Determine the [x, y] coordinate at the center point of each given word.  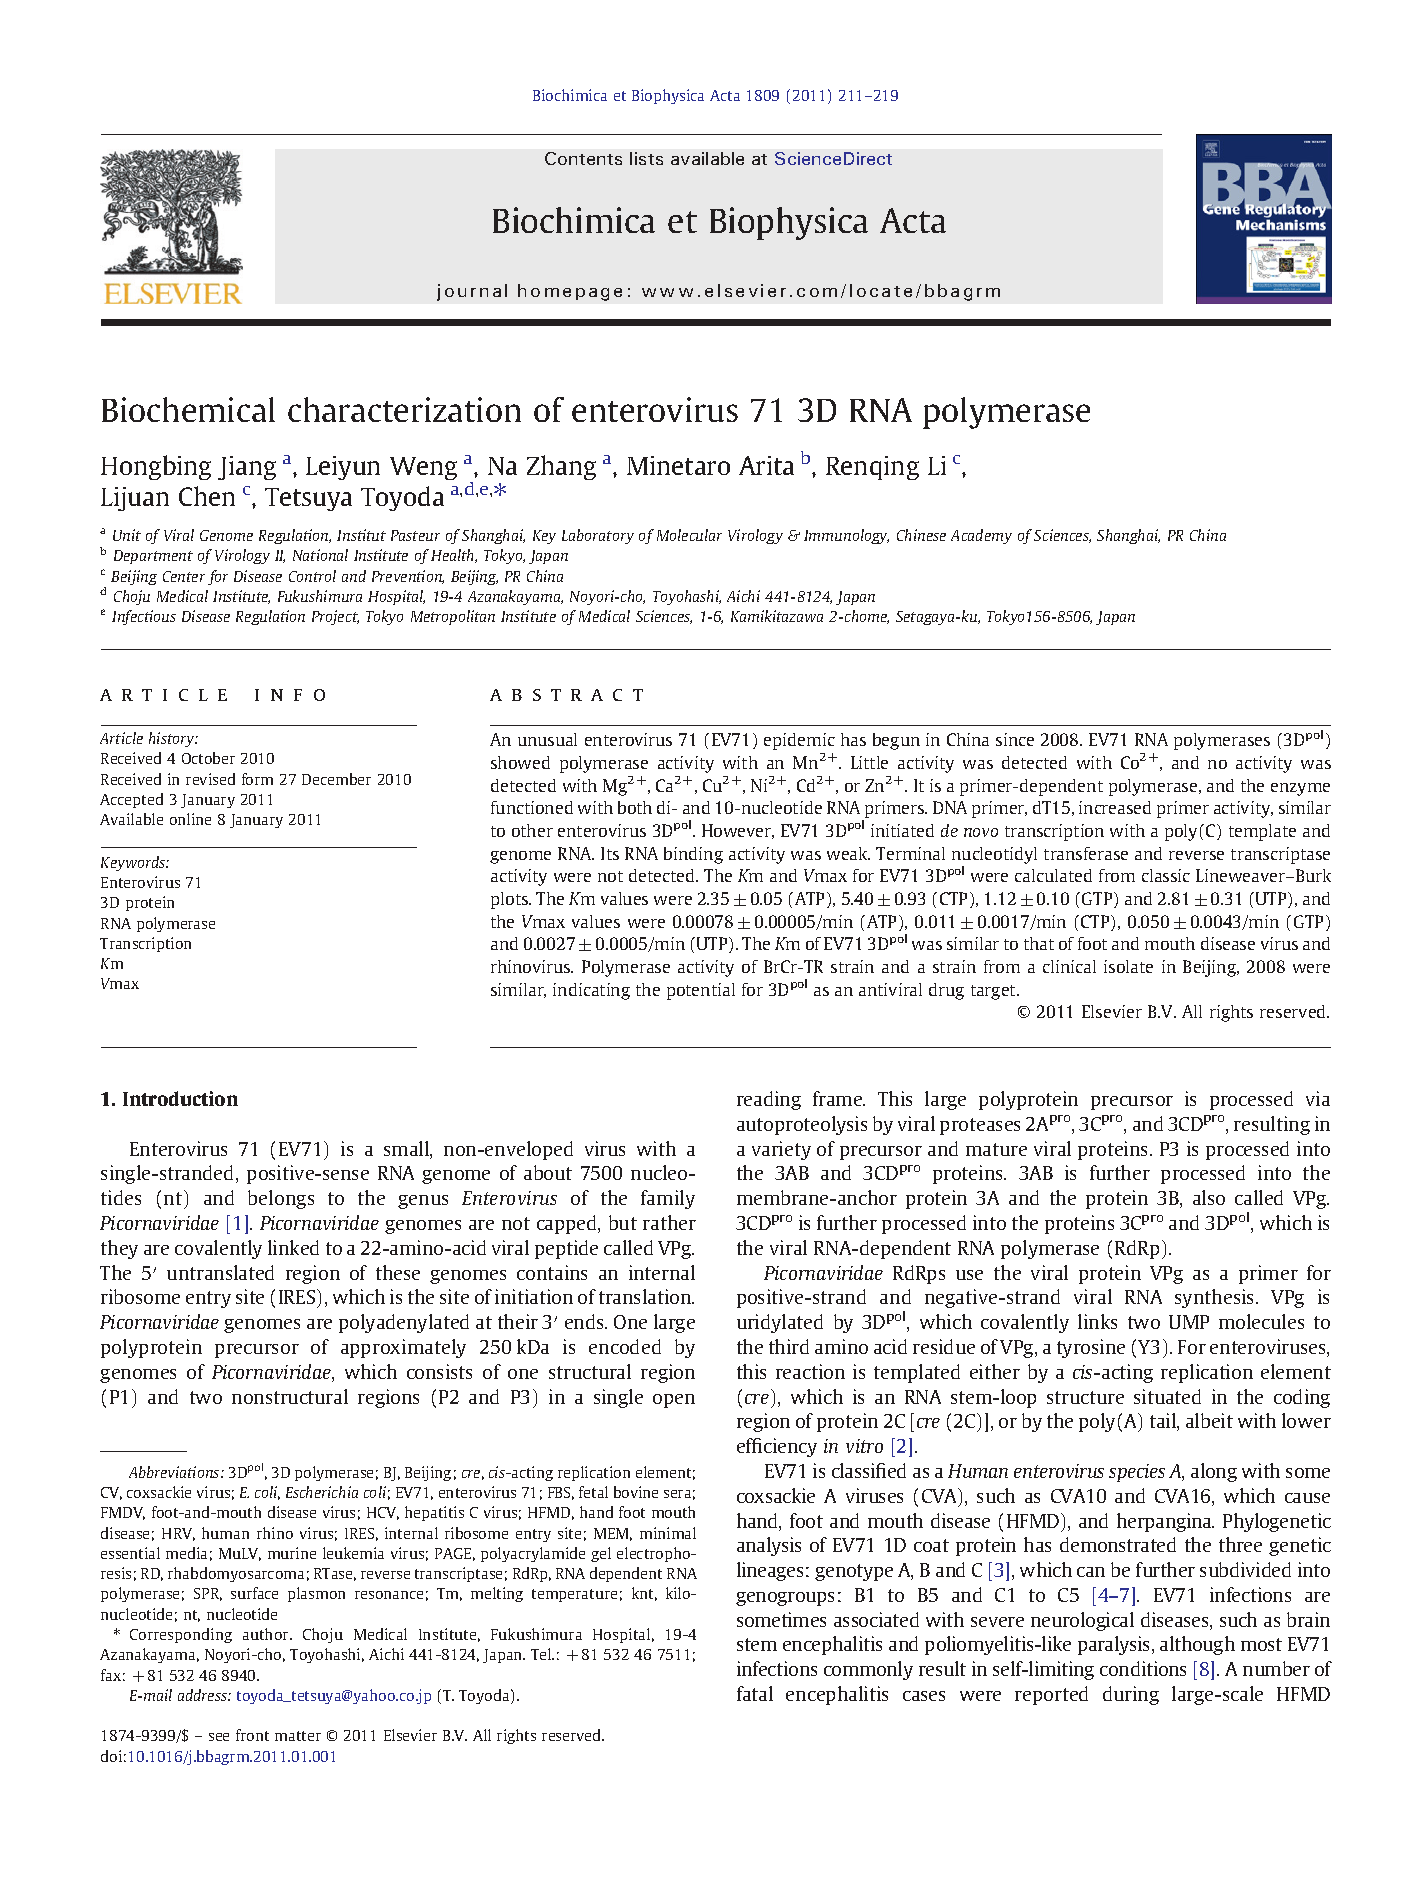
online [190, 819]
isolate [1128, 966]
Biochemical [188, 409]
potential [701, 991]
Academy [981, 536]
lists [646, 158]
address [203, 1695]
